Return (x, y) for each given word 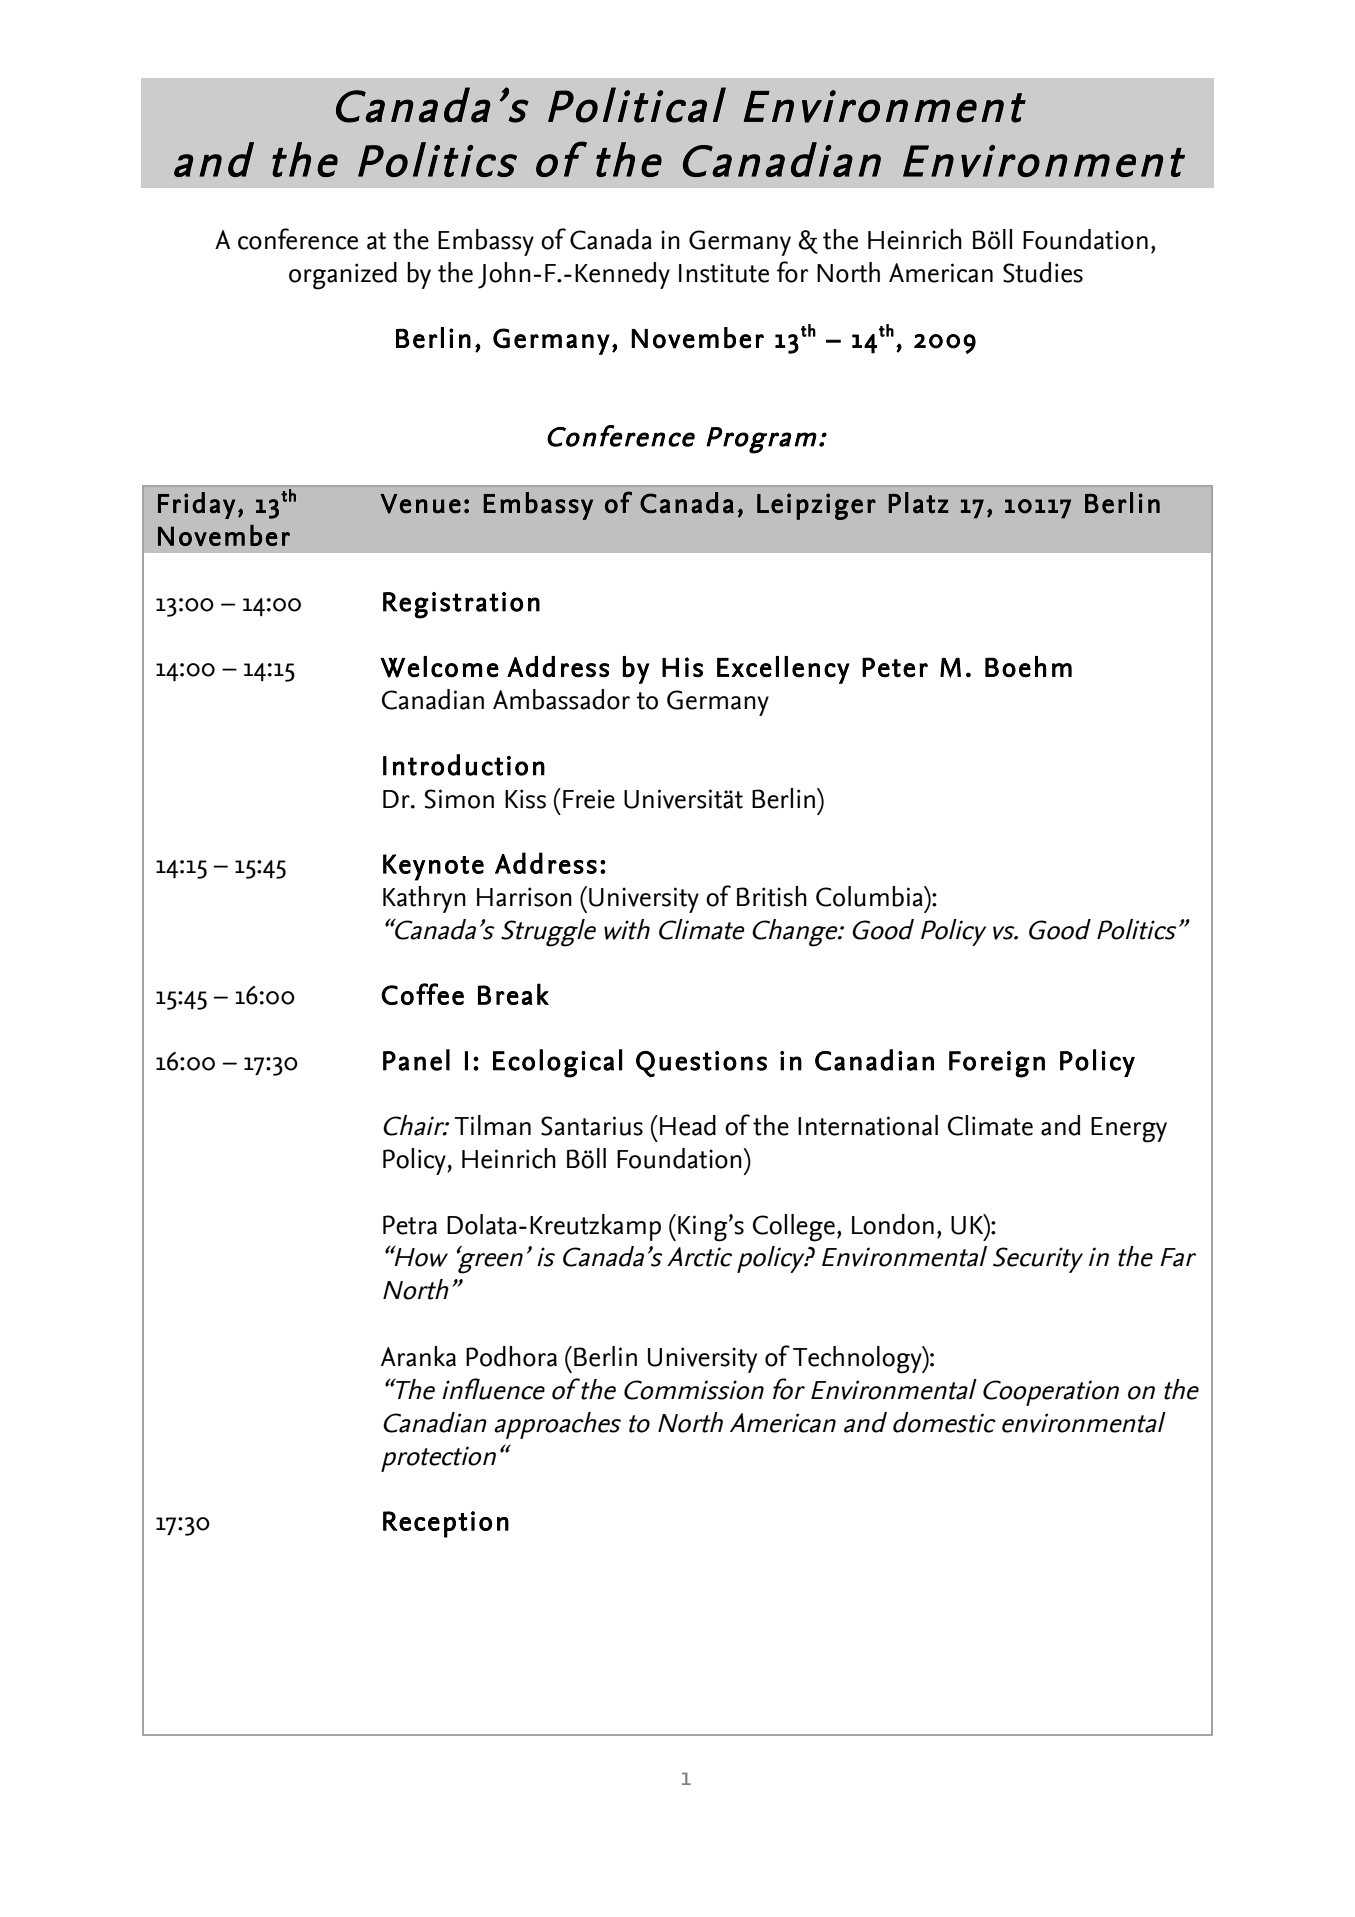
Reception (446, 1524)
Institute (724, 273)
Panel (416, 1060)
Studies (1043, 272)
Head (688, 1125)
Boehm (1028, 667)
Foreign (997, 1064)
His (682, 667)
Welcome (439, 667)
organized (343, 276)
